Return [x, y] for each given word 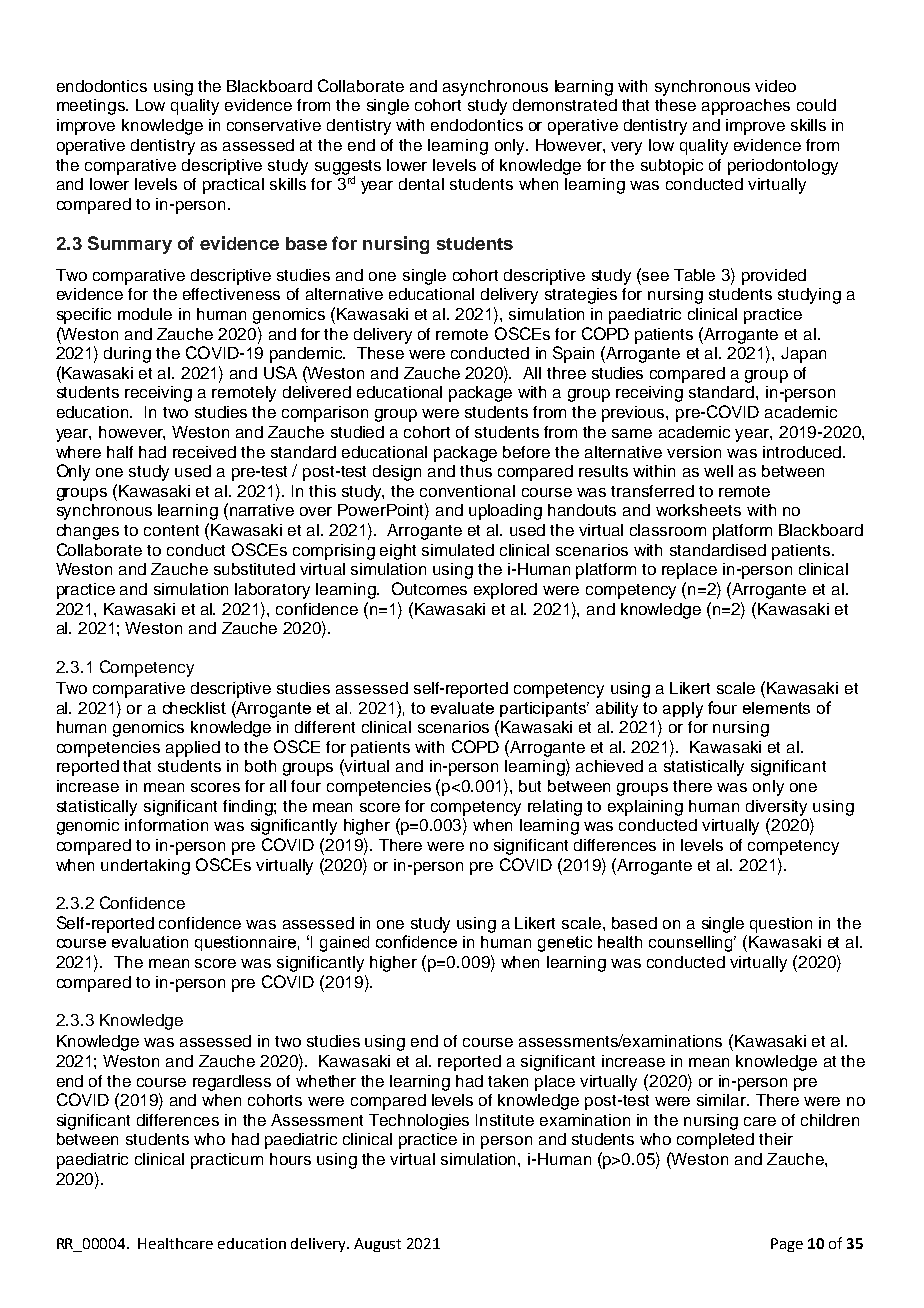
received [204, 452]
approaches [746, 107]
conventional [467, 491]
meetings [92, 107]
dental [421, 184]
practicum [227, 1161]
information [166, 825]
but [530, 786]
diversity [776, 808]
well [718, 471]
